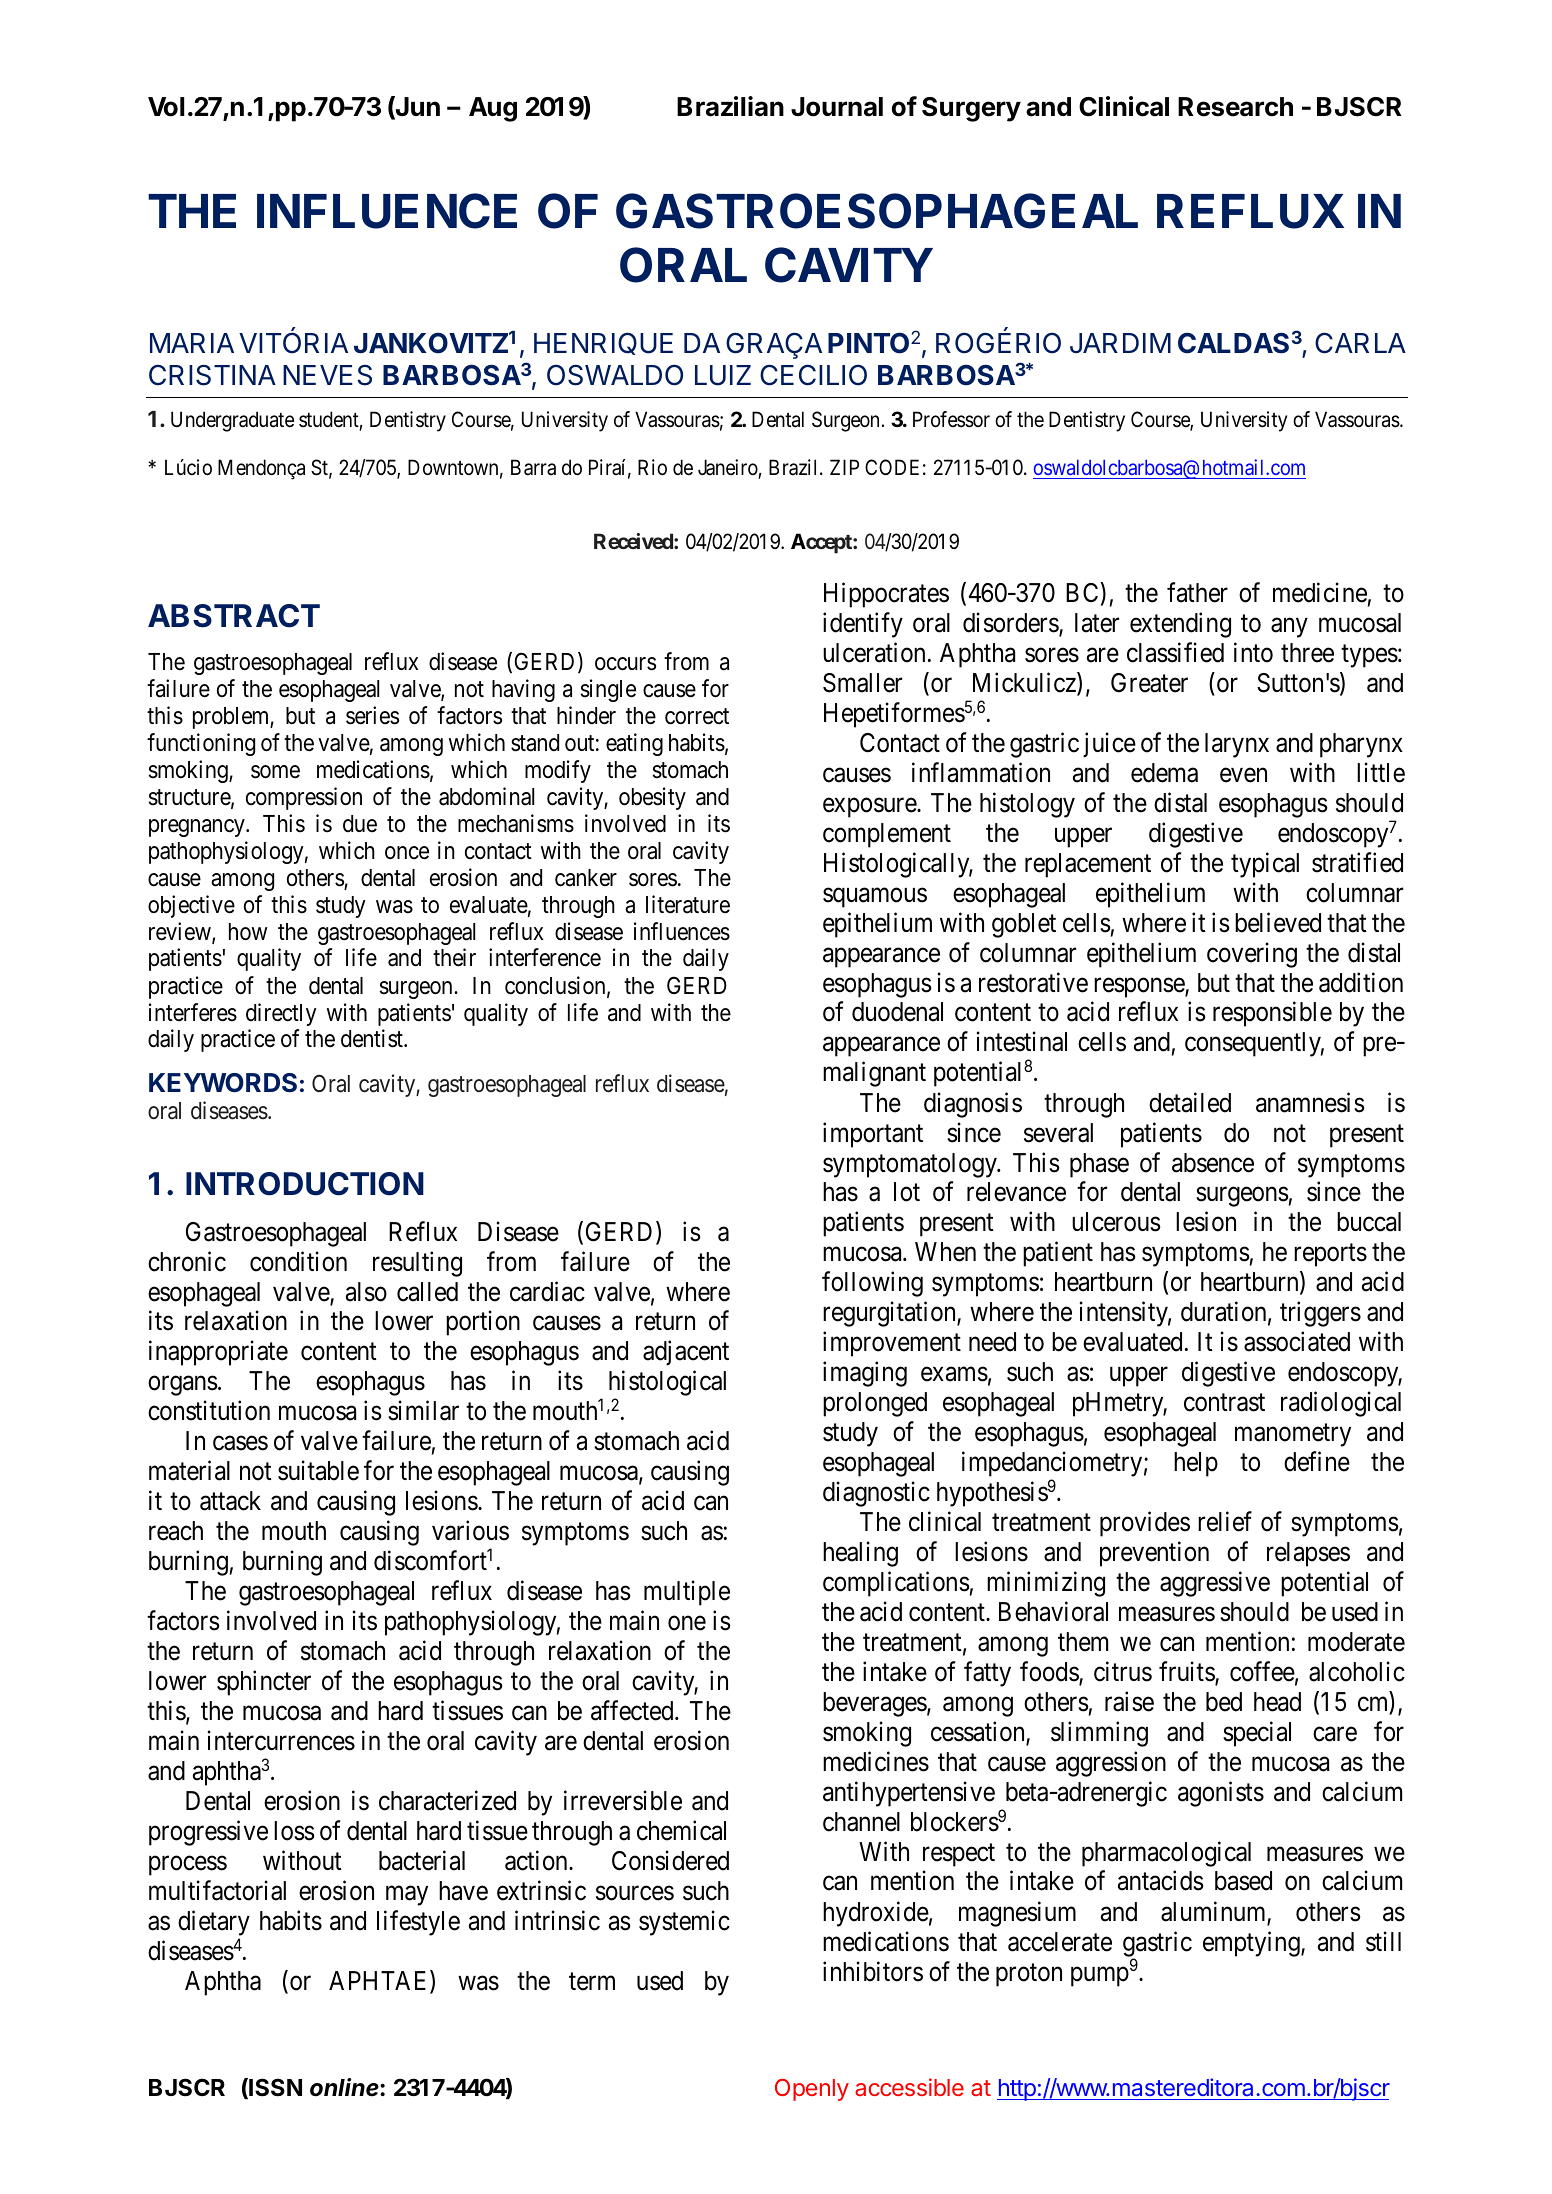 Image resolution: width=1552 pixels, height=2194 pixels. I want to click on one, so click(687, 1623).
